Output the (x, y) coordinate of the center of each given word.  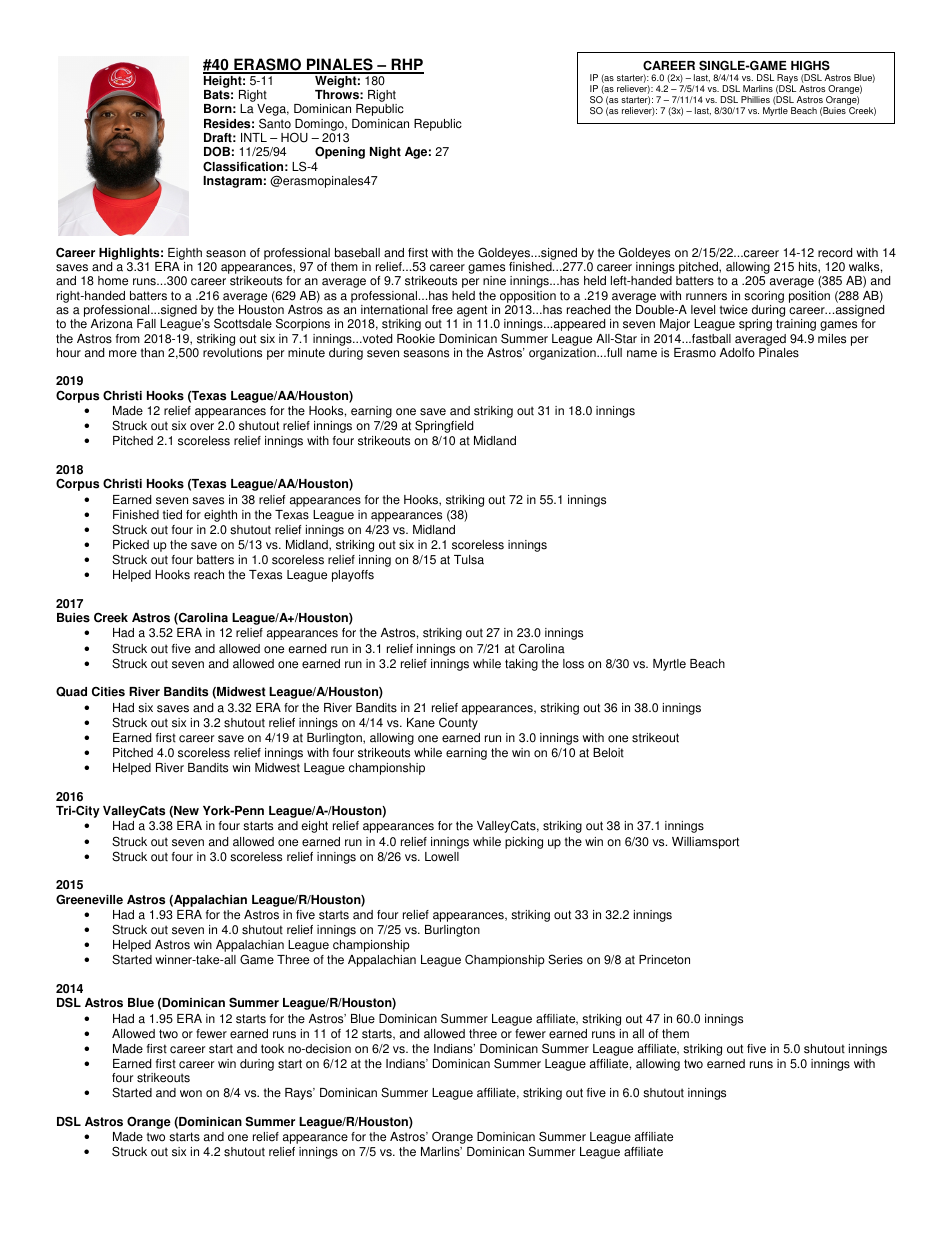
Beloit (608, 753)
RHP (406, 65)
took (272, 1049)
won (191, 1094)
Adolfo (737, 353)
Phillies (755, 99)
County (458, 723)
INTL (254, 137)
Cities (108, 691)
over (202, 427)
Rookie (416, 339)
